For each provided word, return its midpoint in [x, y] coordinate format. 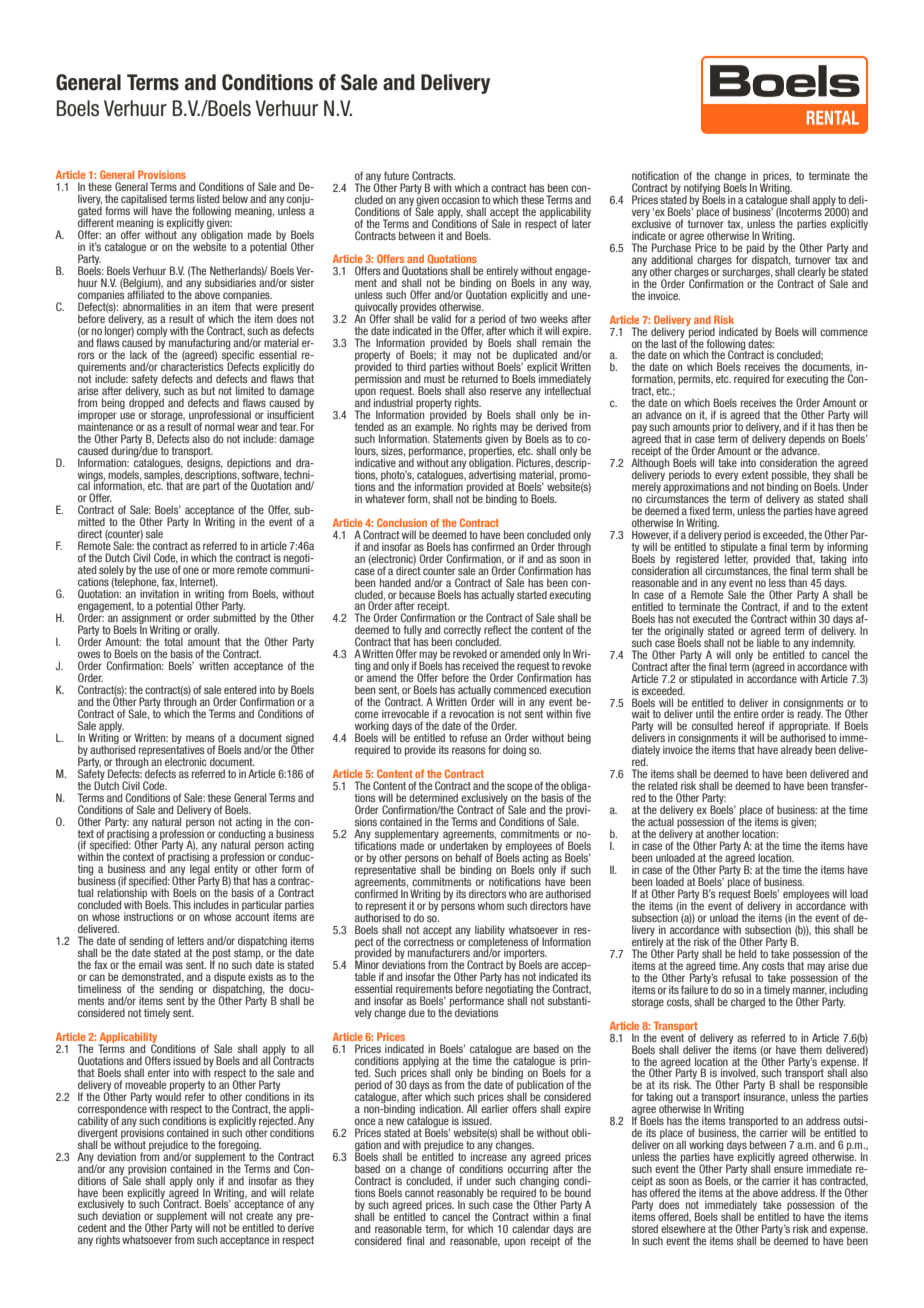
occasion [460, 199]
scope [519, 788]
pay [639, 428]
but [208, 390]
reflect [498, 629]
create [259, 1216]
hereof [751, 725]
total [173, 640]
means [200, 738]
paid [755, 249]
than [798, 582]
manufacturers [439, 952]
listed [208, 198]
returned [480, 378]
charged [748, 1002]
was [174, 965]
